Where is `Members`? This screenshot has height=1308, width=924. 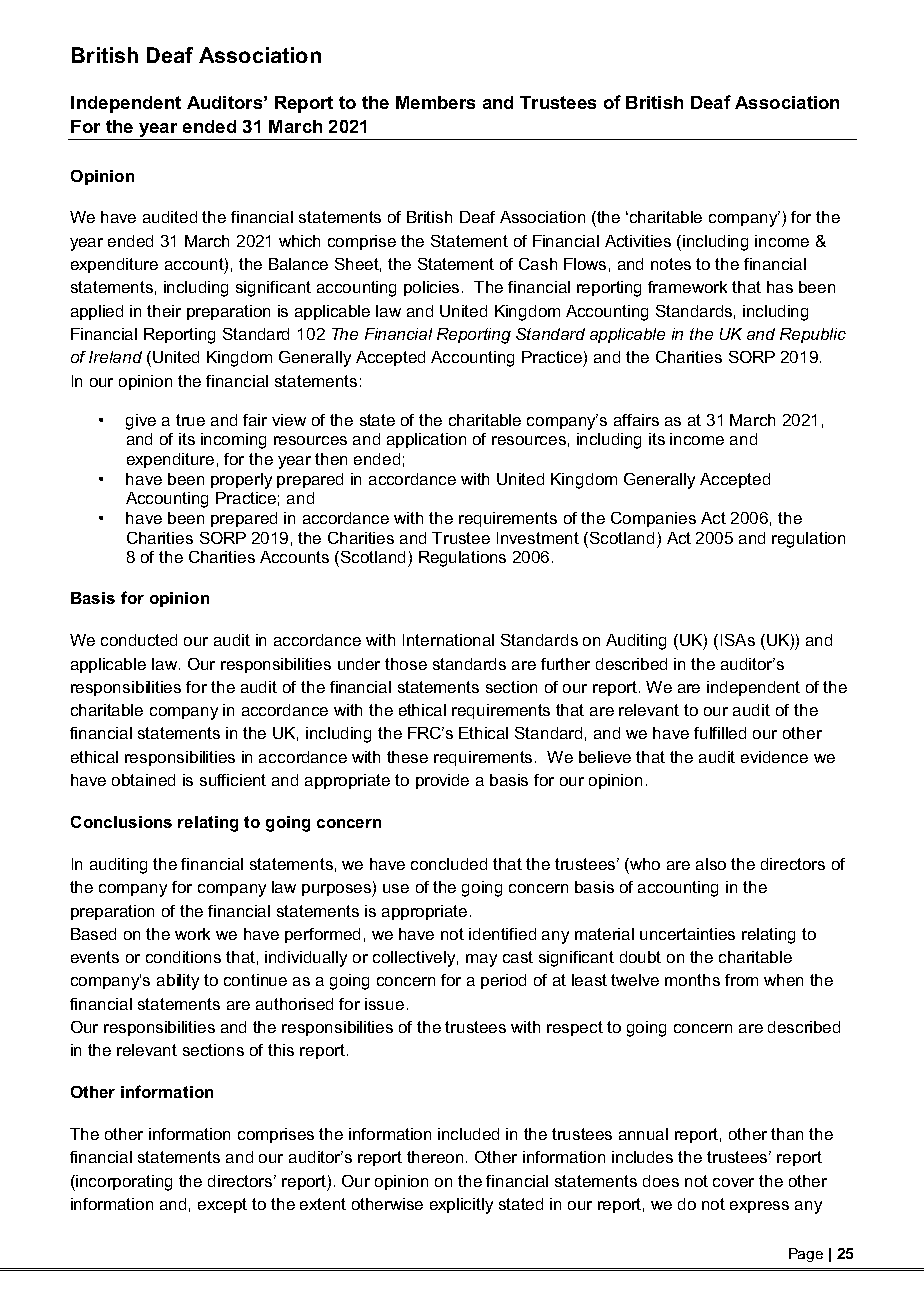
Members is located at coordinates (435, 102).
